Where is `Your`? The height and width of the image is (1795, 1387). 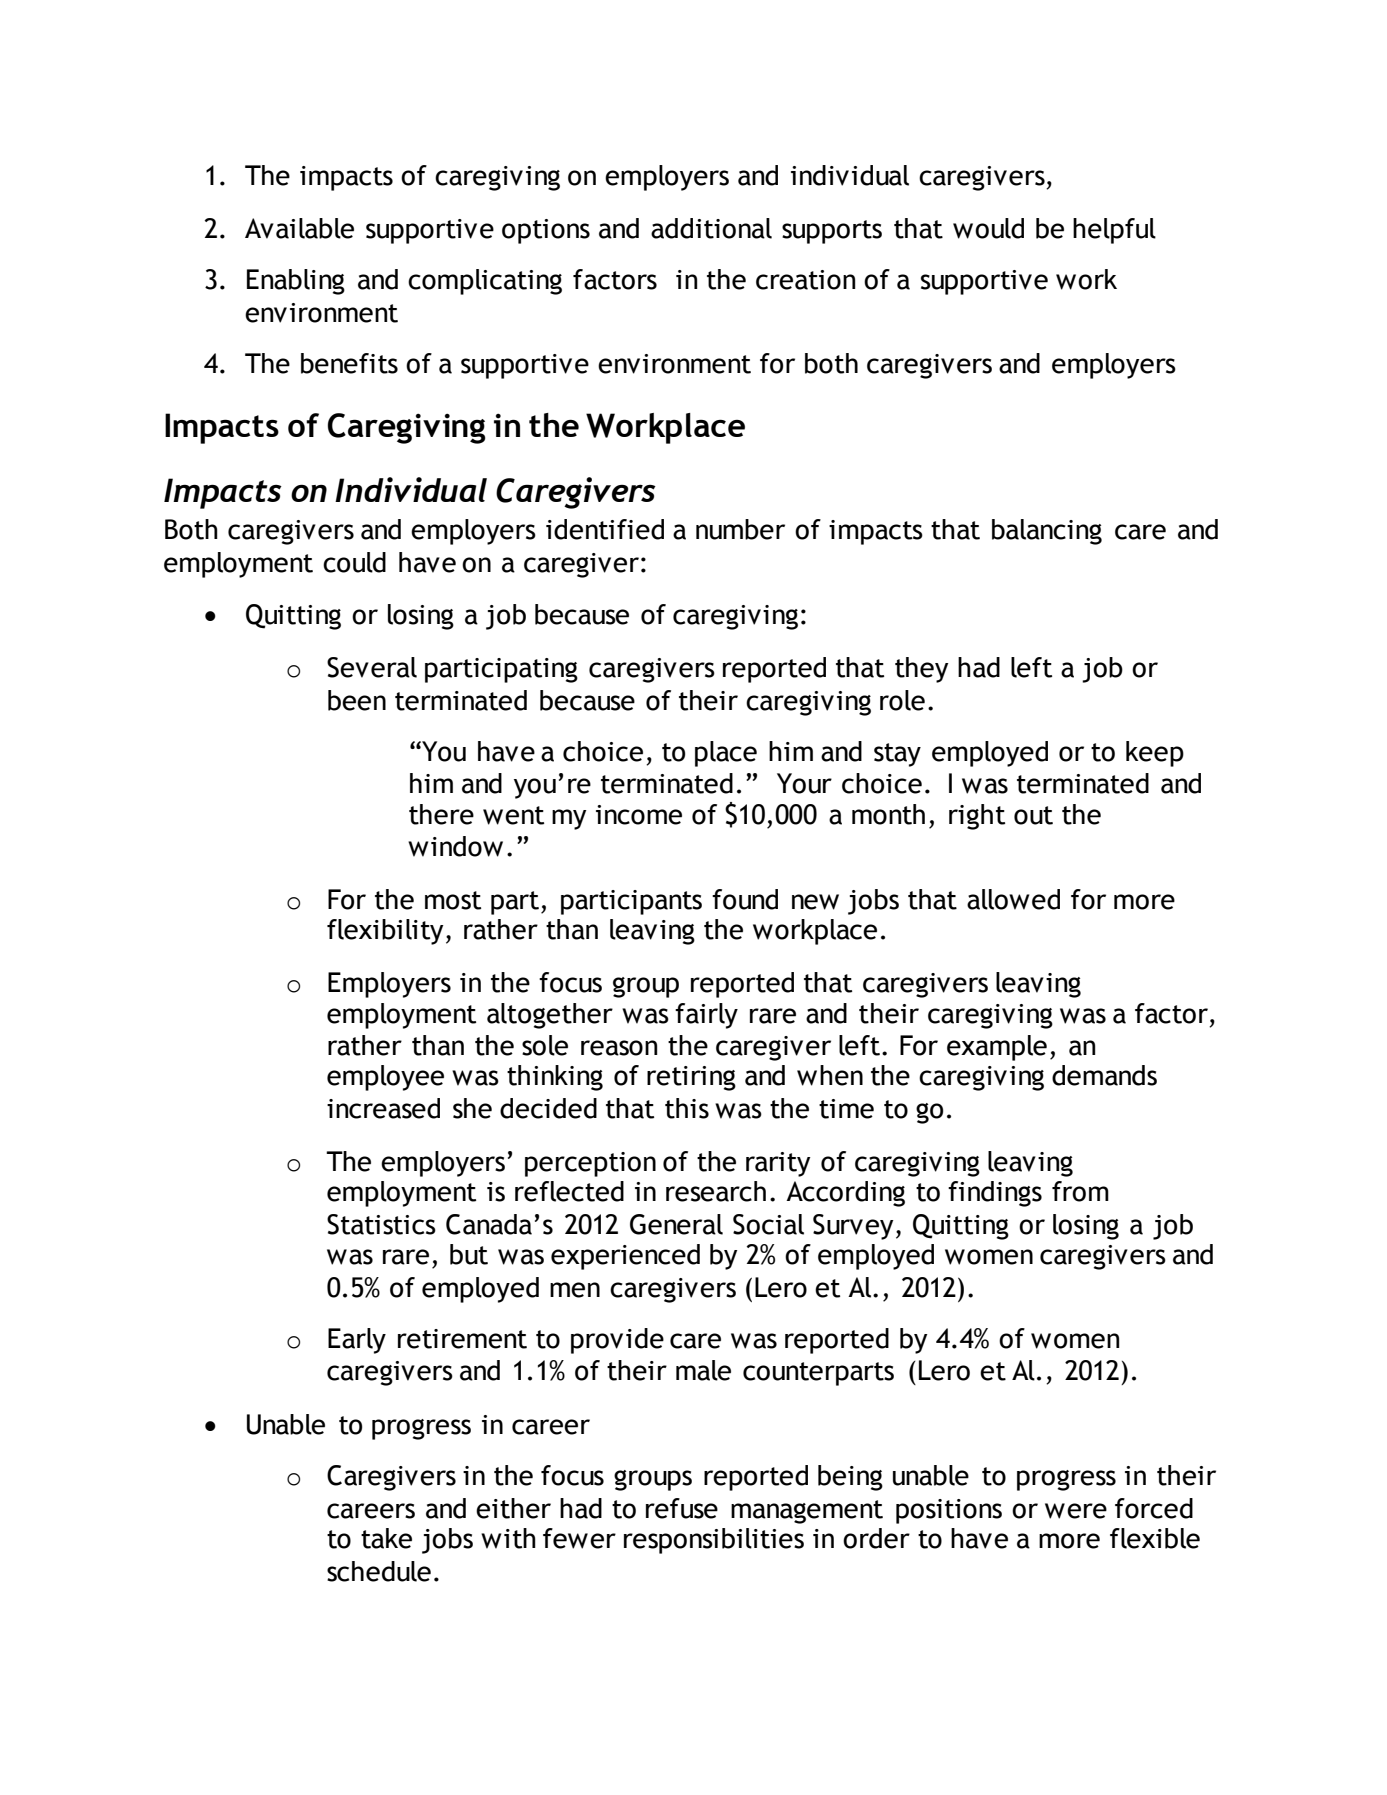 Your is located at coordinates (804, 783).
